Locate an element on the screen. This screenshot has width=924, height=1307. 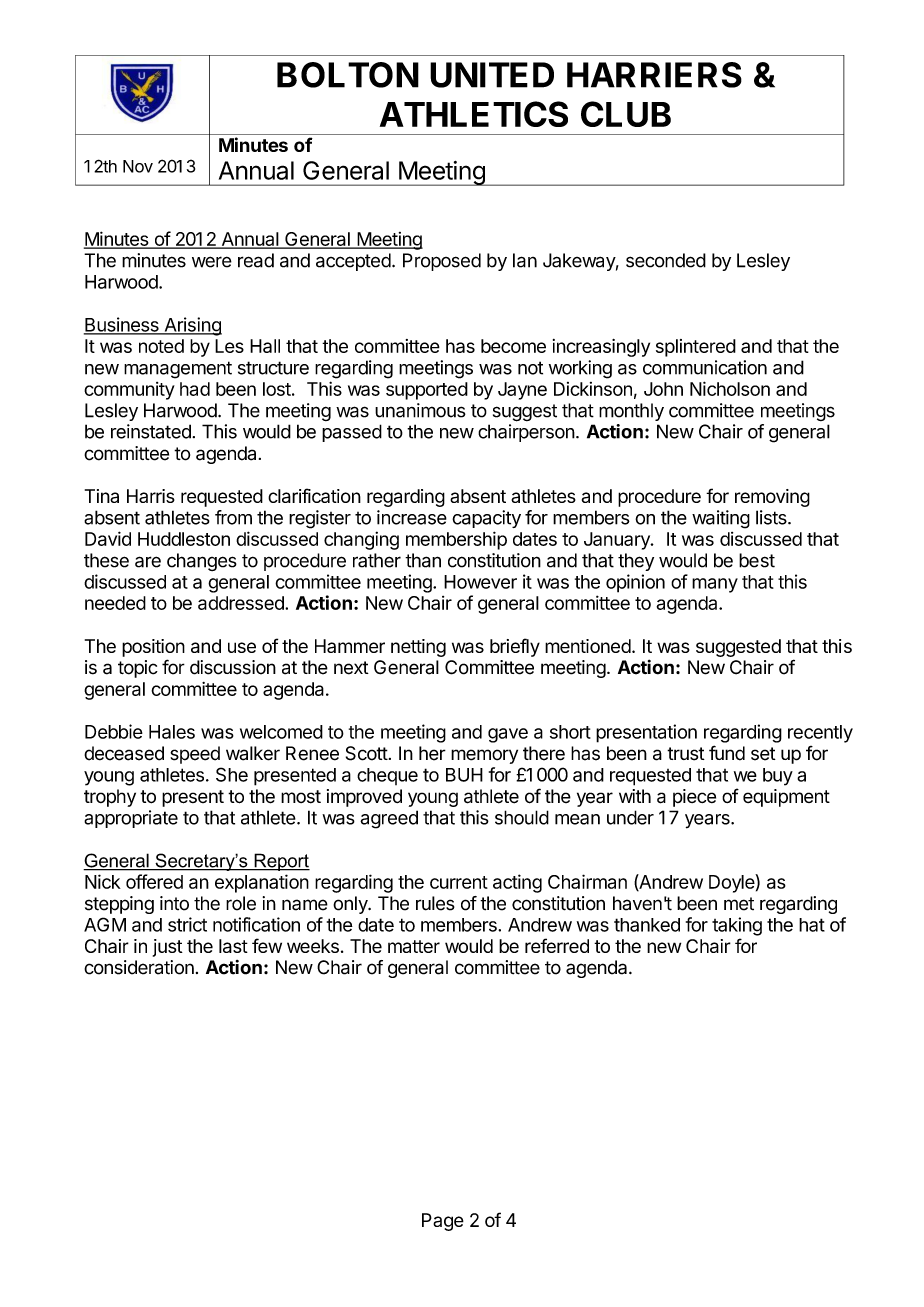
piece is located at coordinates (694, 798).
